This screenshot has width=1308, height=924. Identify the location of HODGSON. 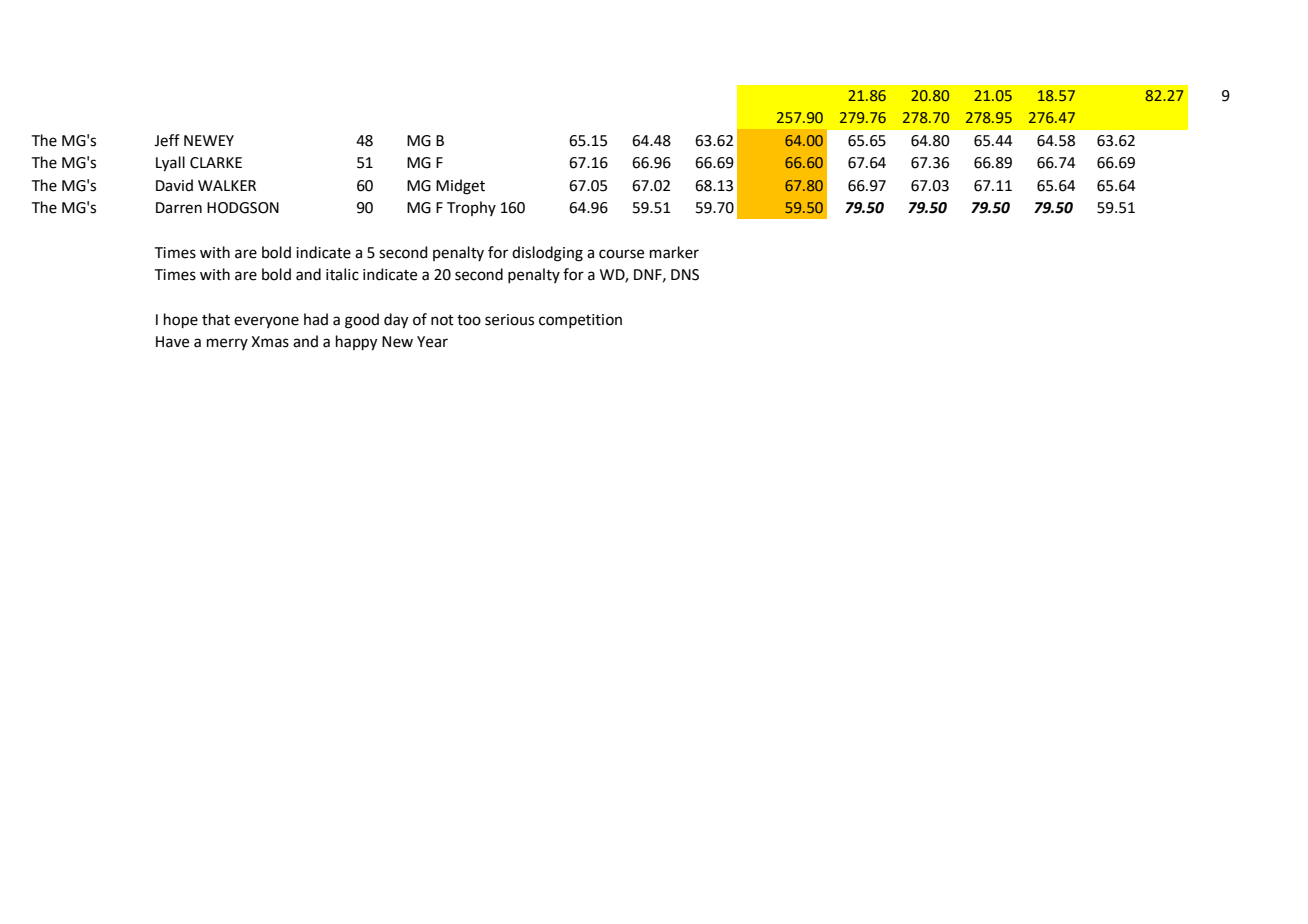
(243, 208).
